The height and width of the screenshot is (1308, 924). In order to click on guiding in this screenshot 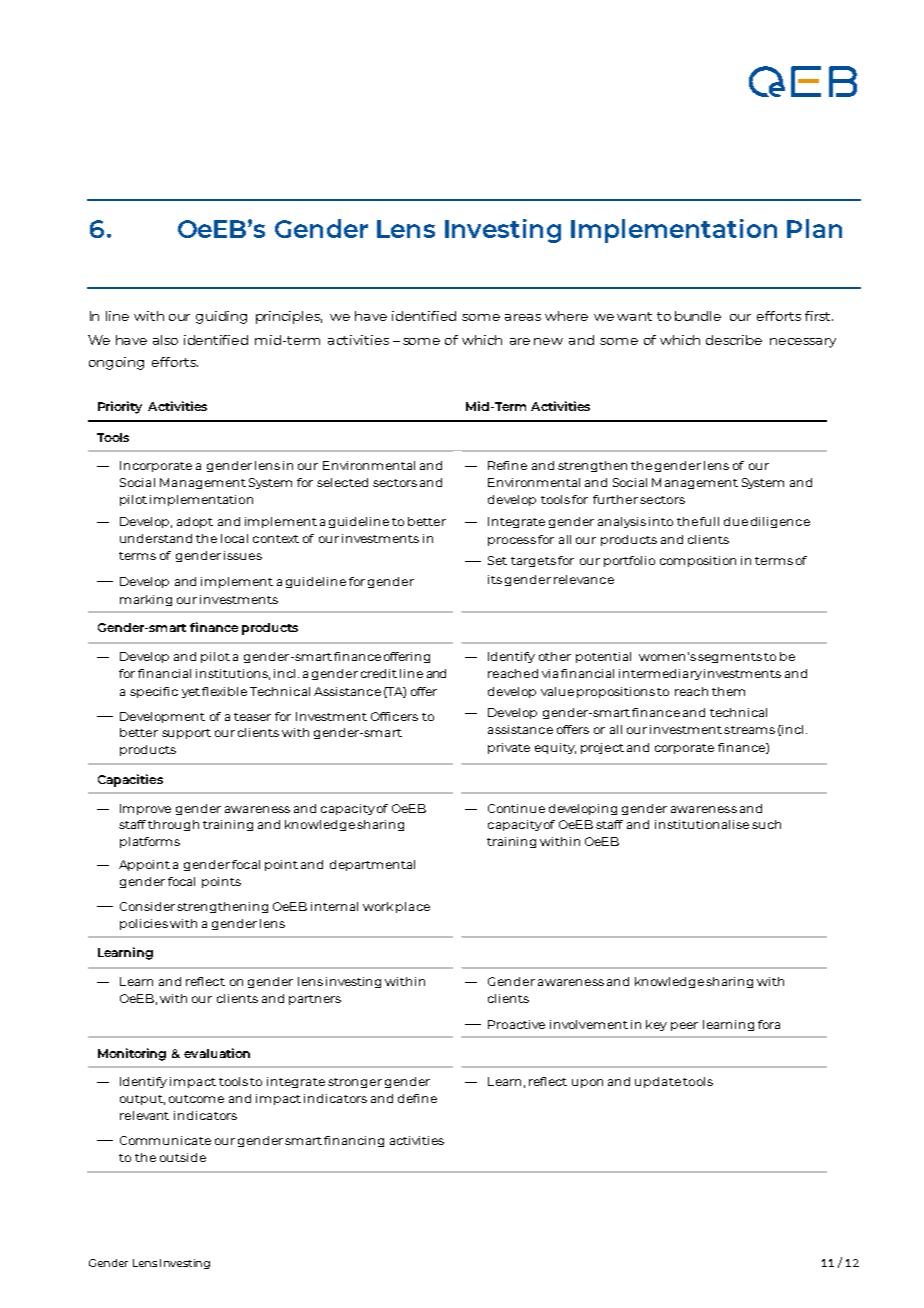, I will do `click(221, 317)`.
